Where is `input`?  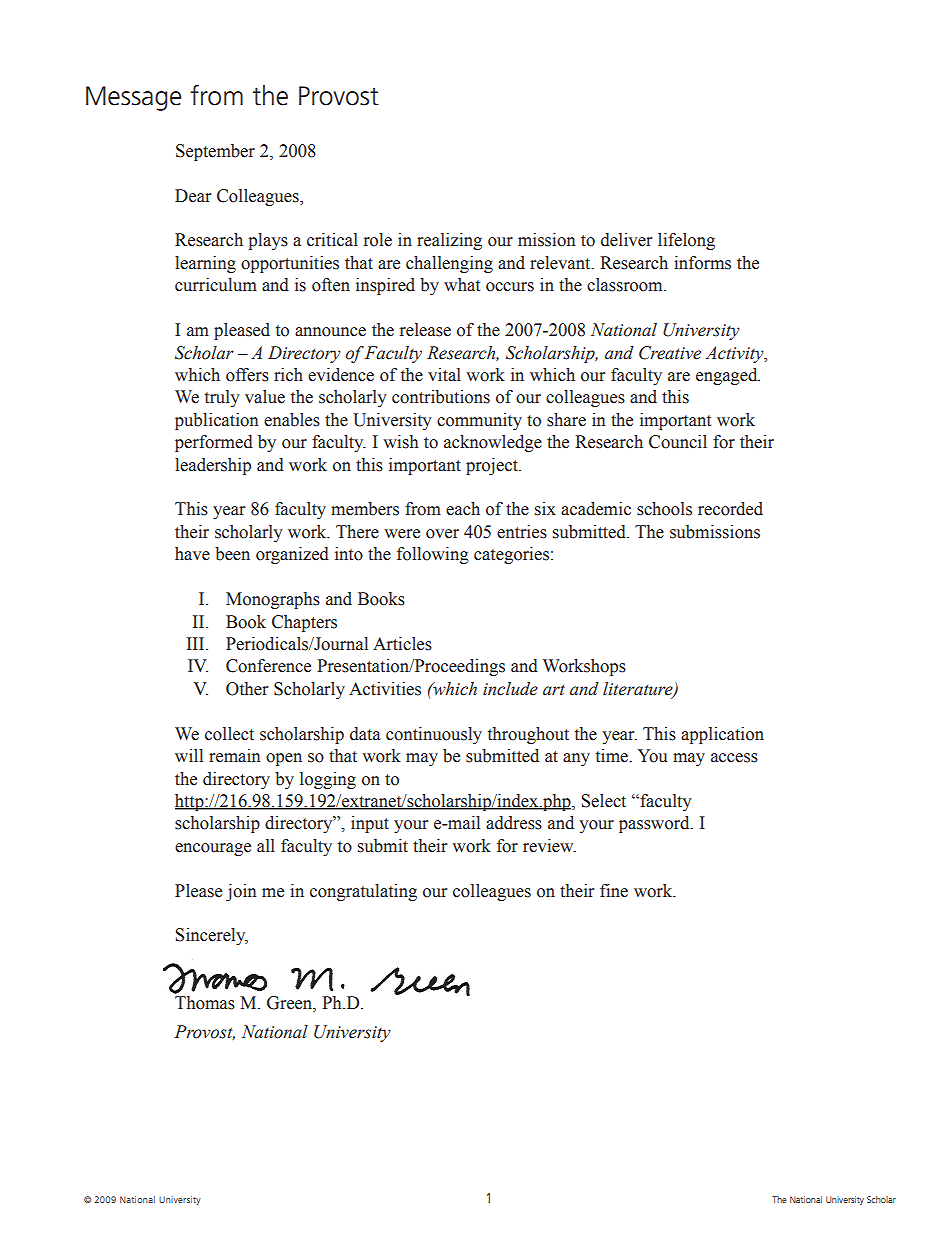 input is located at coordinates (370, 824).
